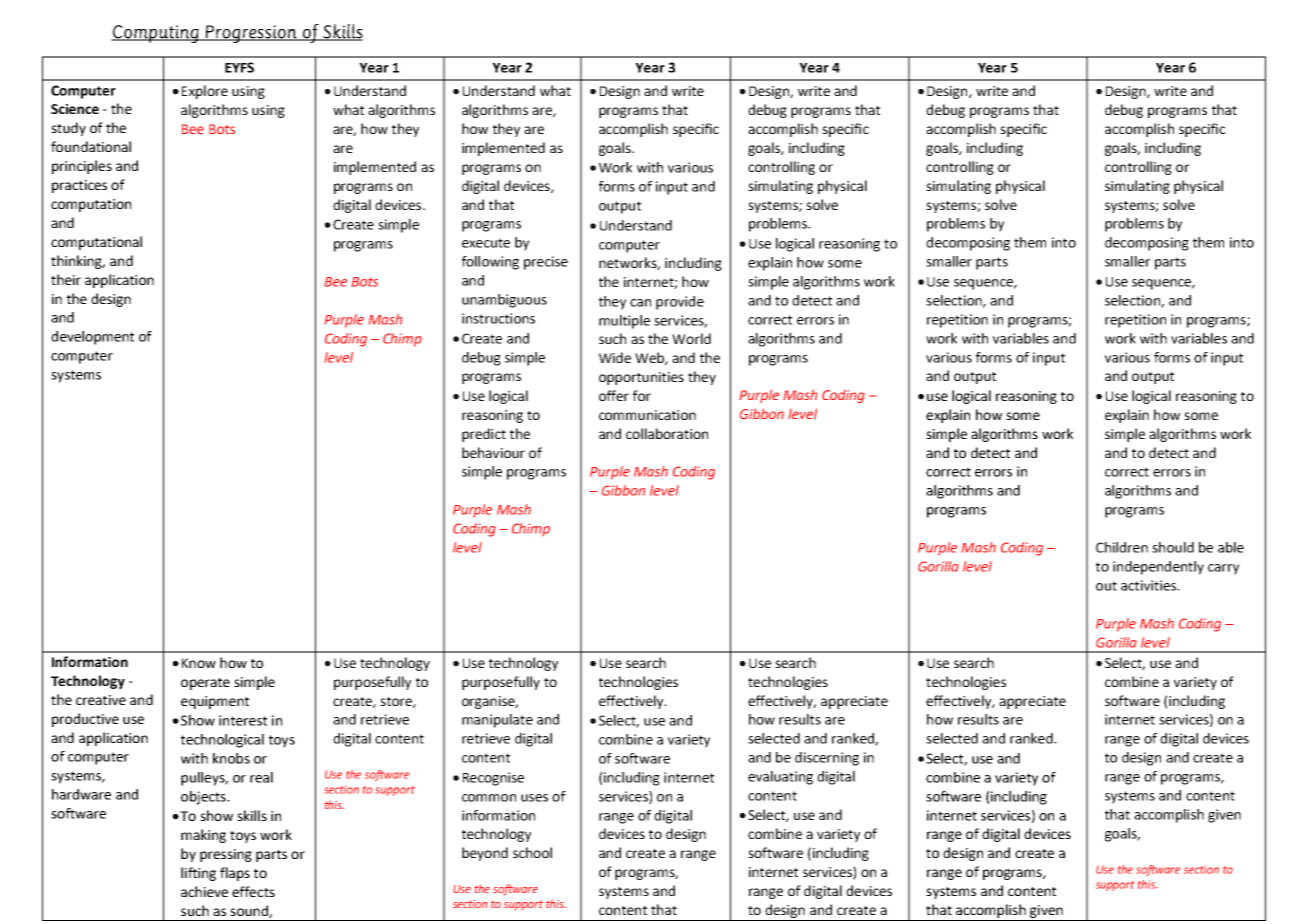 This screenshot has height=924, width=1308. Describe the element at coordinates (1122, 547) in the screenshot. I see `Children` at that location.
